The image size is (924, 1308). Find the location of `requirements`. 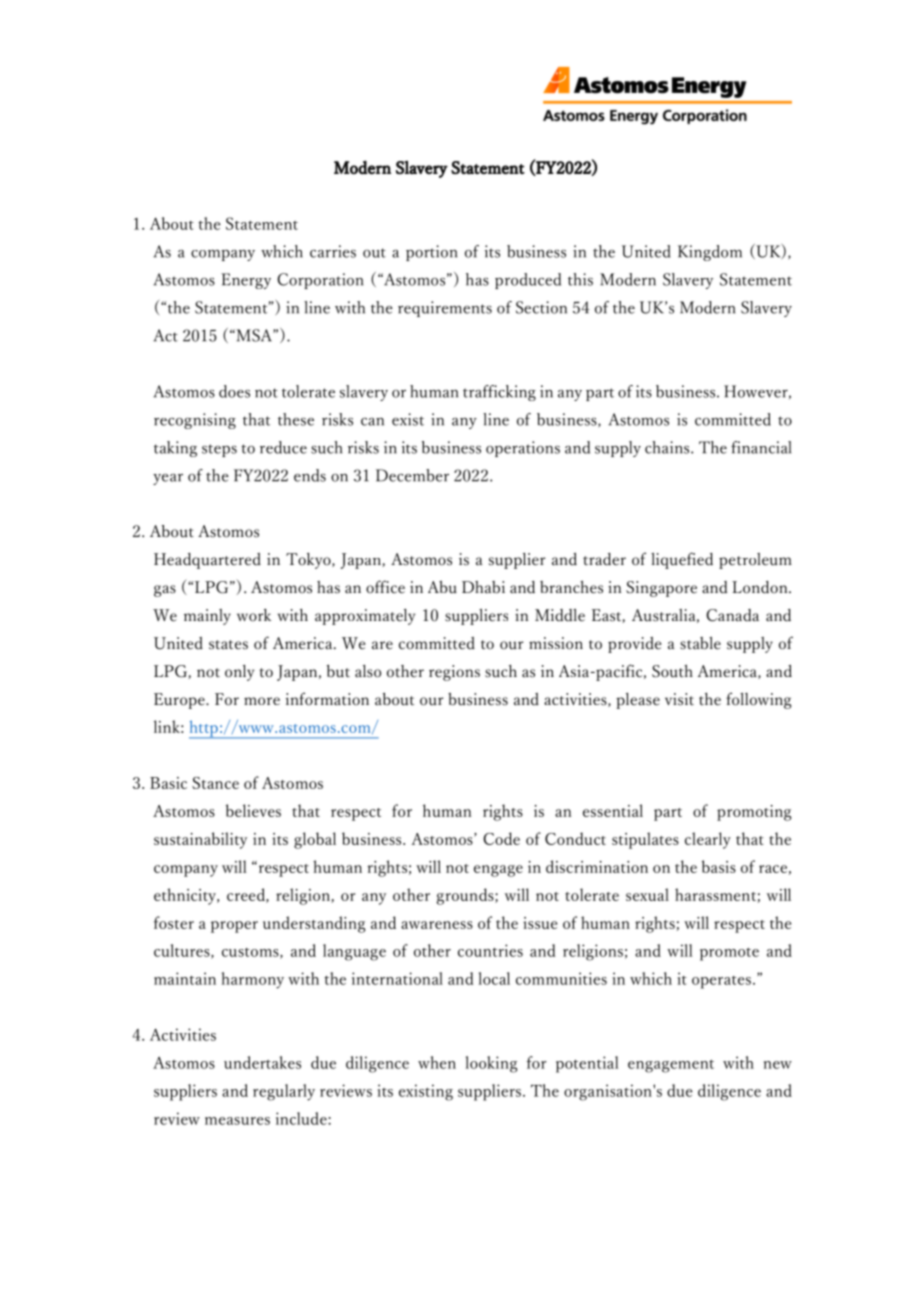

requirements is located at coordinates (445, 309).
